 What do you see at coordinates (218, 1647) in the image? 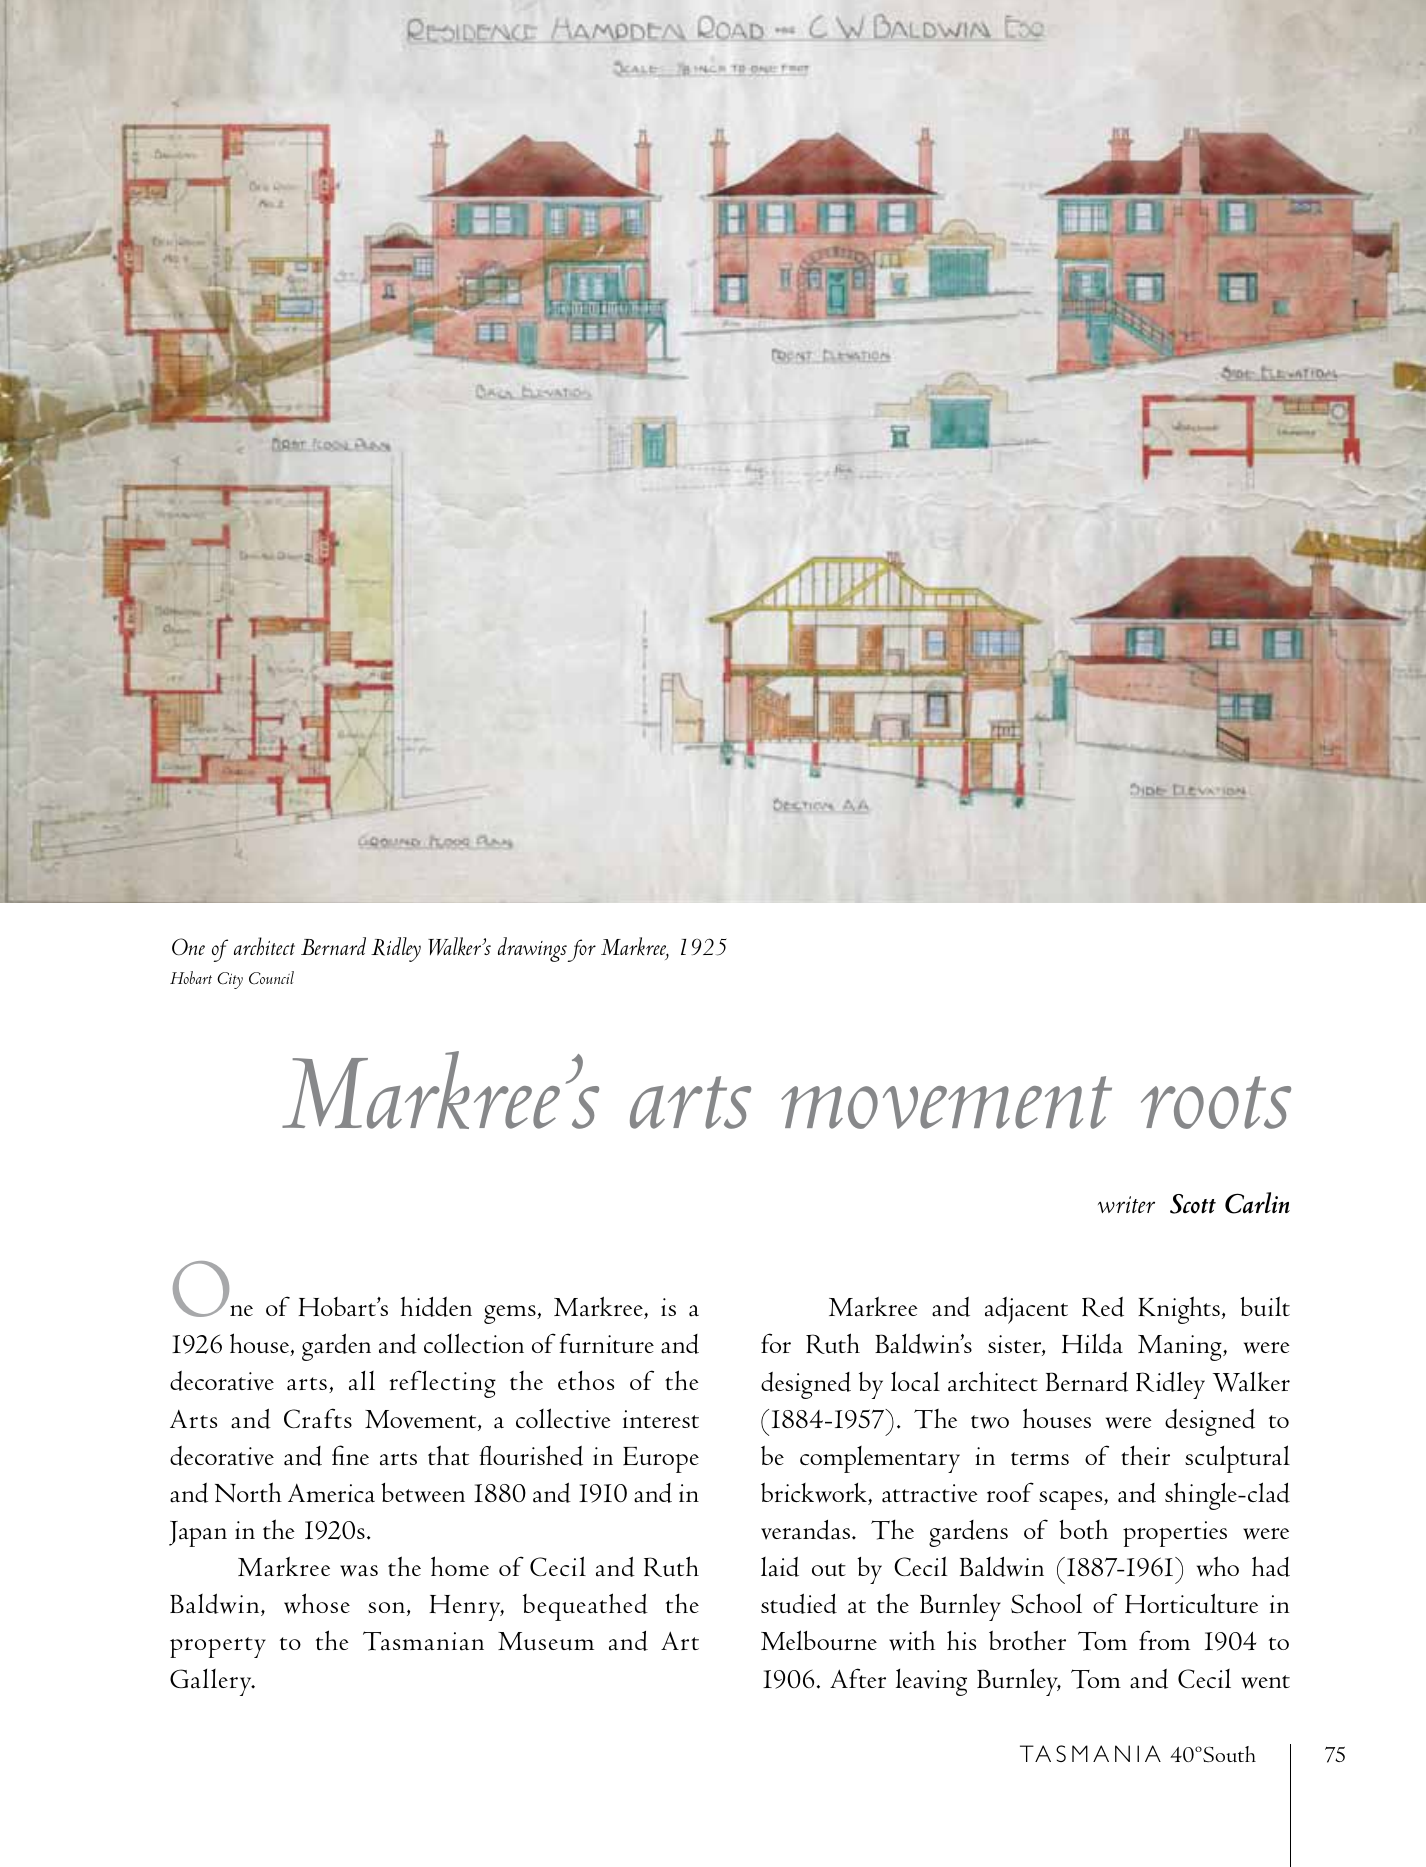
I see `property` at bounding box center [218, 1647].
